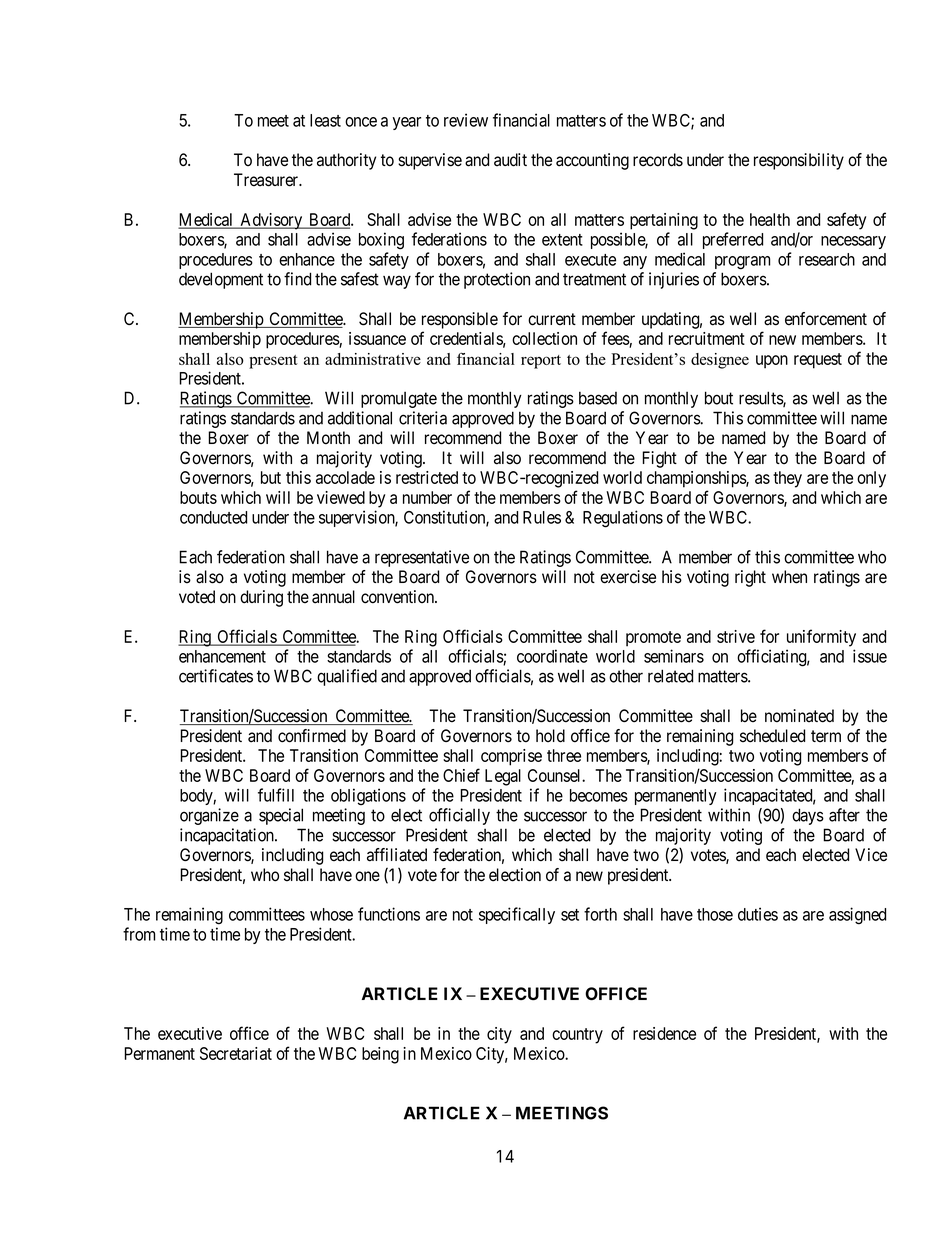 The image size is (952, 1233). I want to click on when, so click(789, 577).
